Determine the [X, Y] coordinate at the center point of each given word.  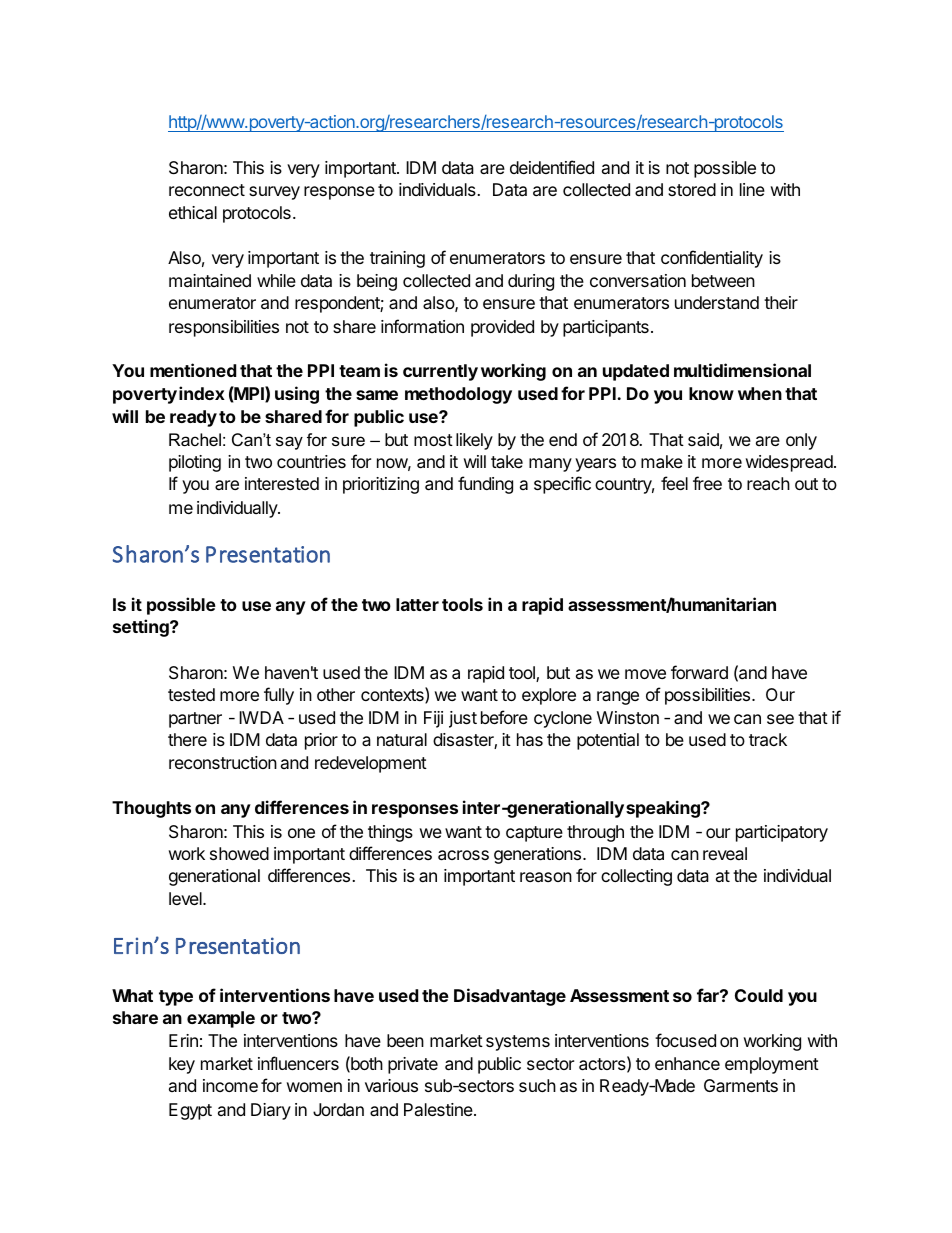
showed [239, 853]
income [230, 1085]
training [397, 259]
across [463, 855]
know [711, 393]
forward [699, 672]
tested [191, 694]
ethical [193, 213]
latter [417, 604]
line [752, 189]
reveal [725, 853]
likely [474, 441]
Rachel [195, 440]
